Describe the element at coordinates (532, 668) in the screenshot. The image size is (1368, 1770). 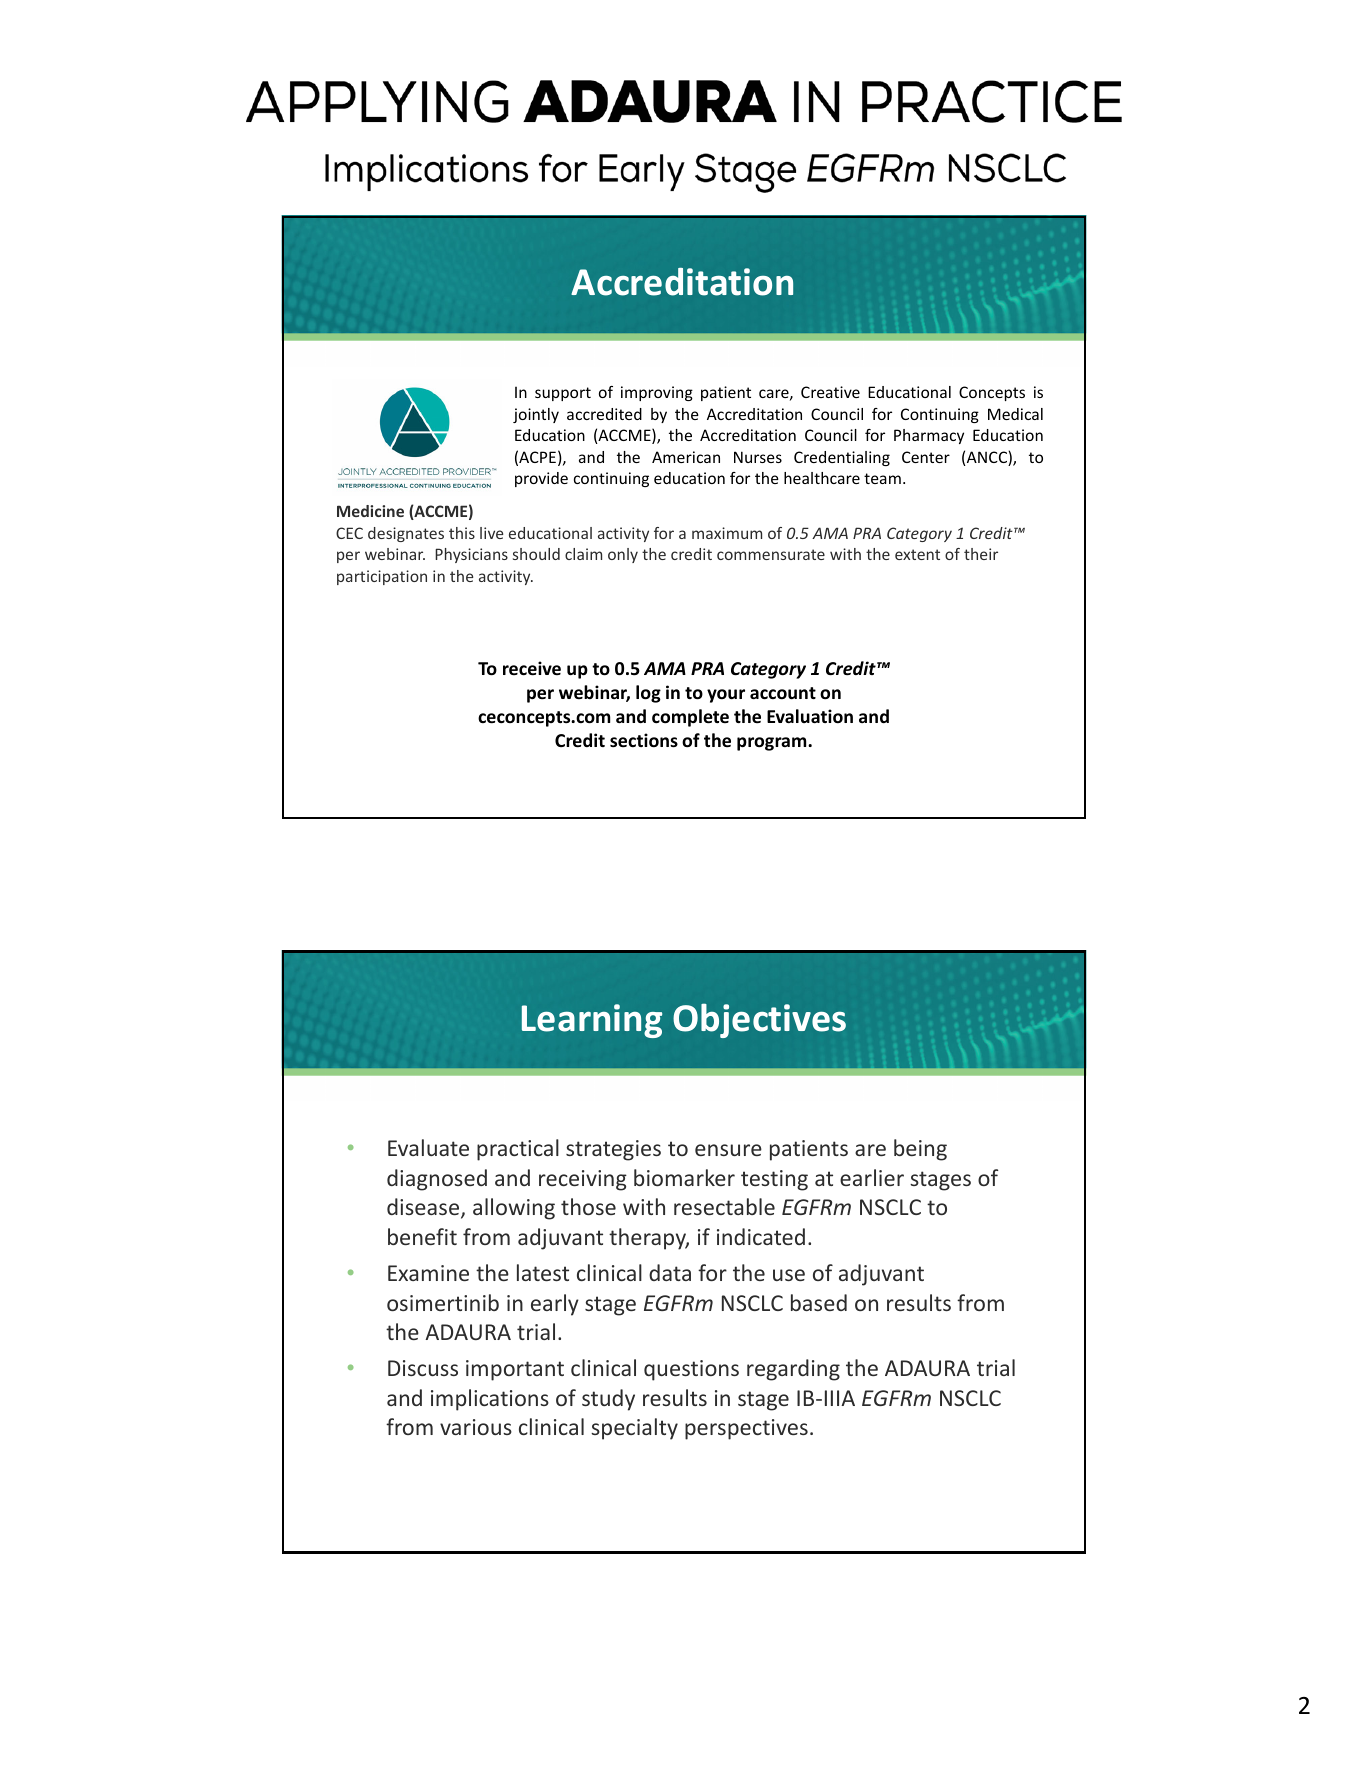
I see `receive` at that location.
